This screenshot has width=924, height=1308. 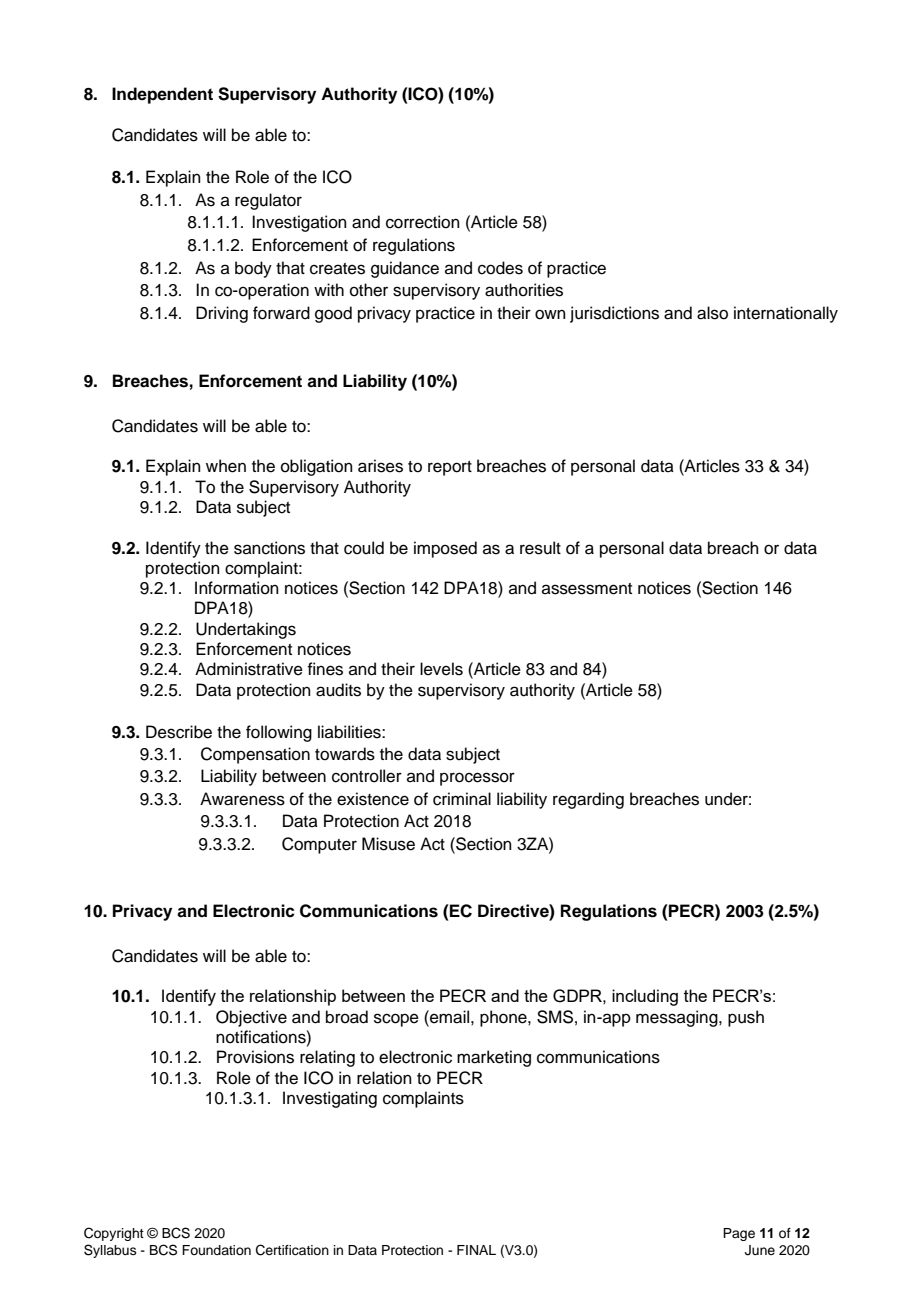 I want to click on also, so click(x=712, y=313).
